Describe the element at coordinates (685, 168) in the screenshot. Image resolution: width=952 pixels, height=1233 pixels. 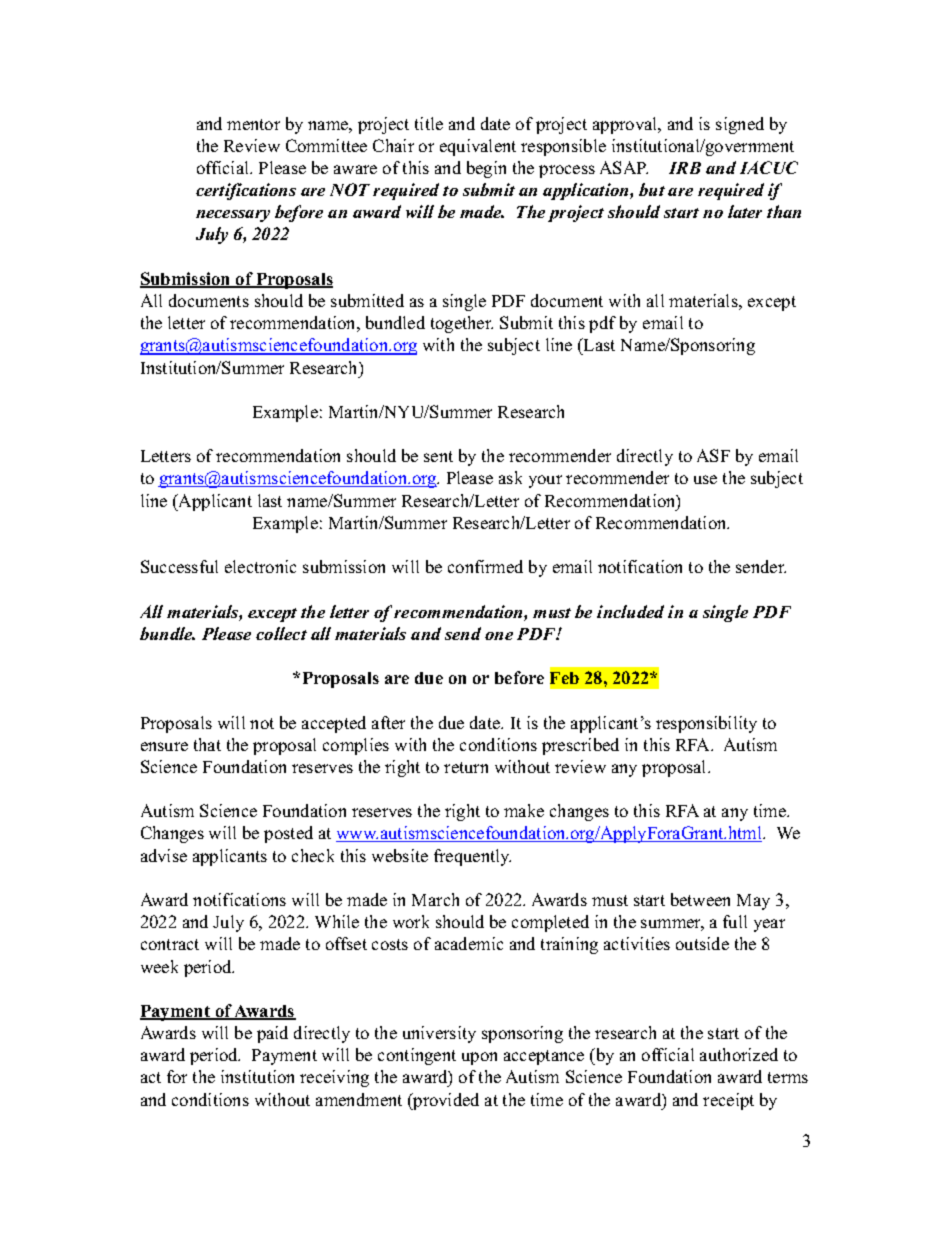
I see `IRB` at that location.
